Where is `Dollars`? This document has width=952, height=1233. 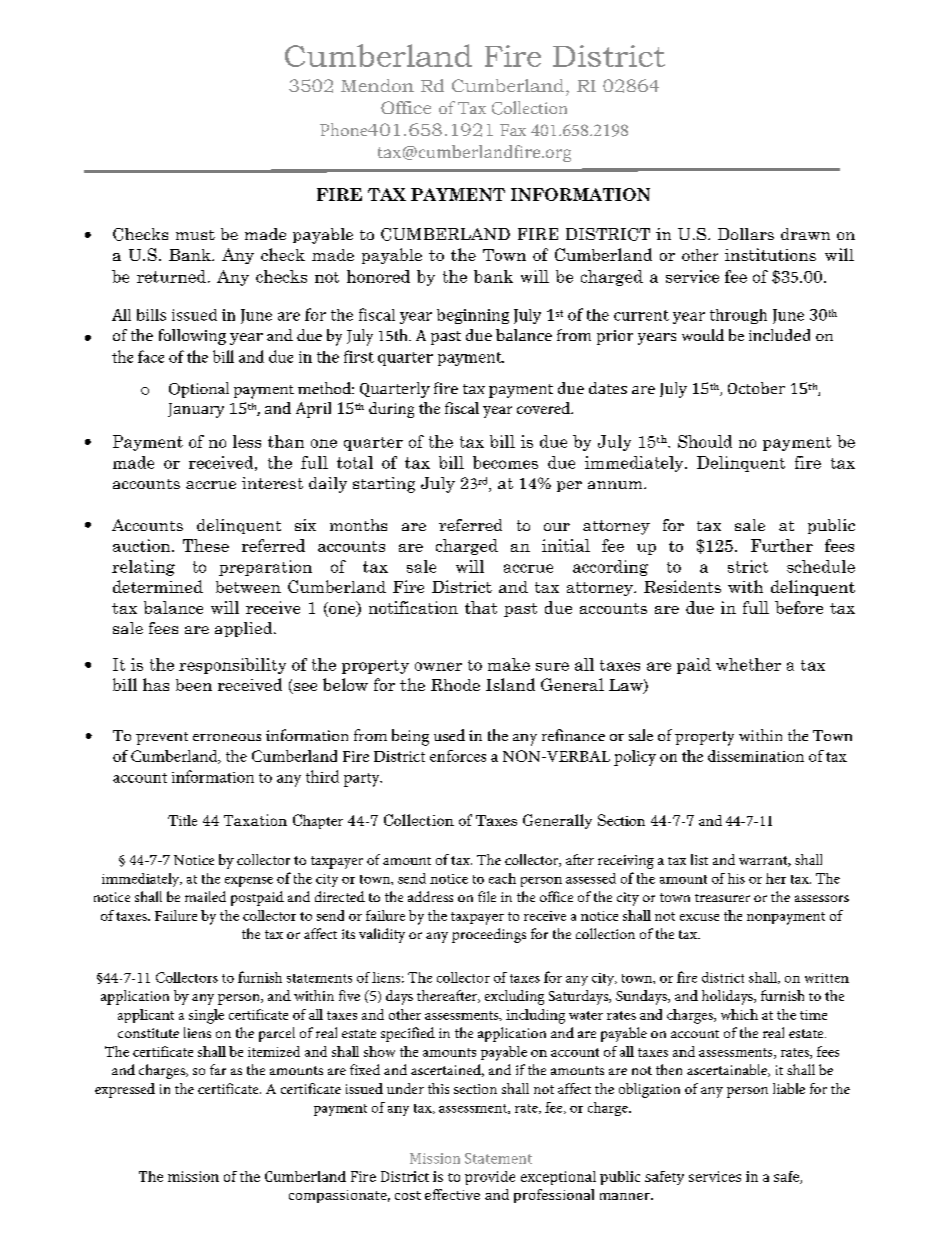
Dollars is located at coordinates (746, 234).
